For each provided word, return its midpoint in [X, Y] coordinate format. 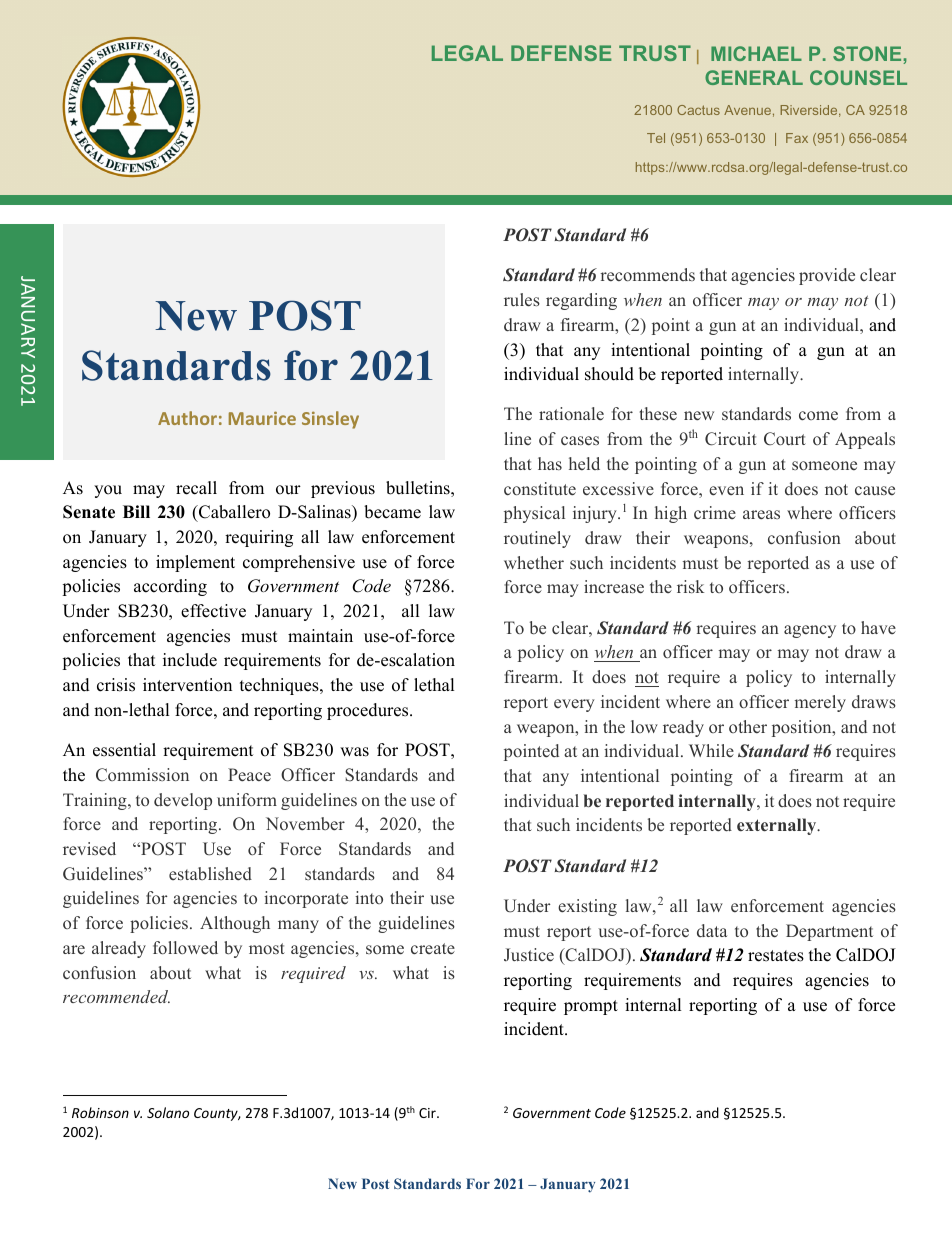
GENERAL [754, 77]
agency [810, 631]
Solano [168, 1112]
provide [827, 276]
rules [522, 300]
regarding [581, 301]
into [369, 897]
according [170, 587]
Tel [656, 138]
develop [183, 801]
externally [778, 826]
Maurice [262, 418]
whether [534, 563]
